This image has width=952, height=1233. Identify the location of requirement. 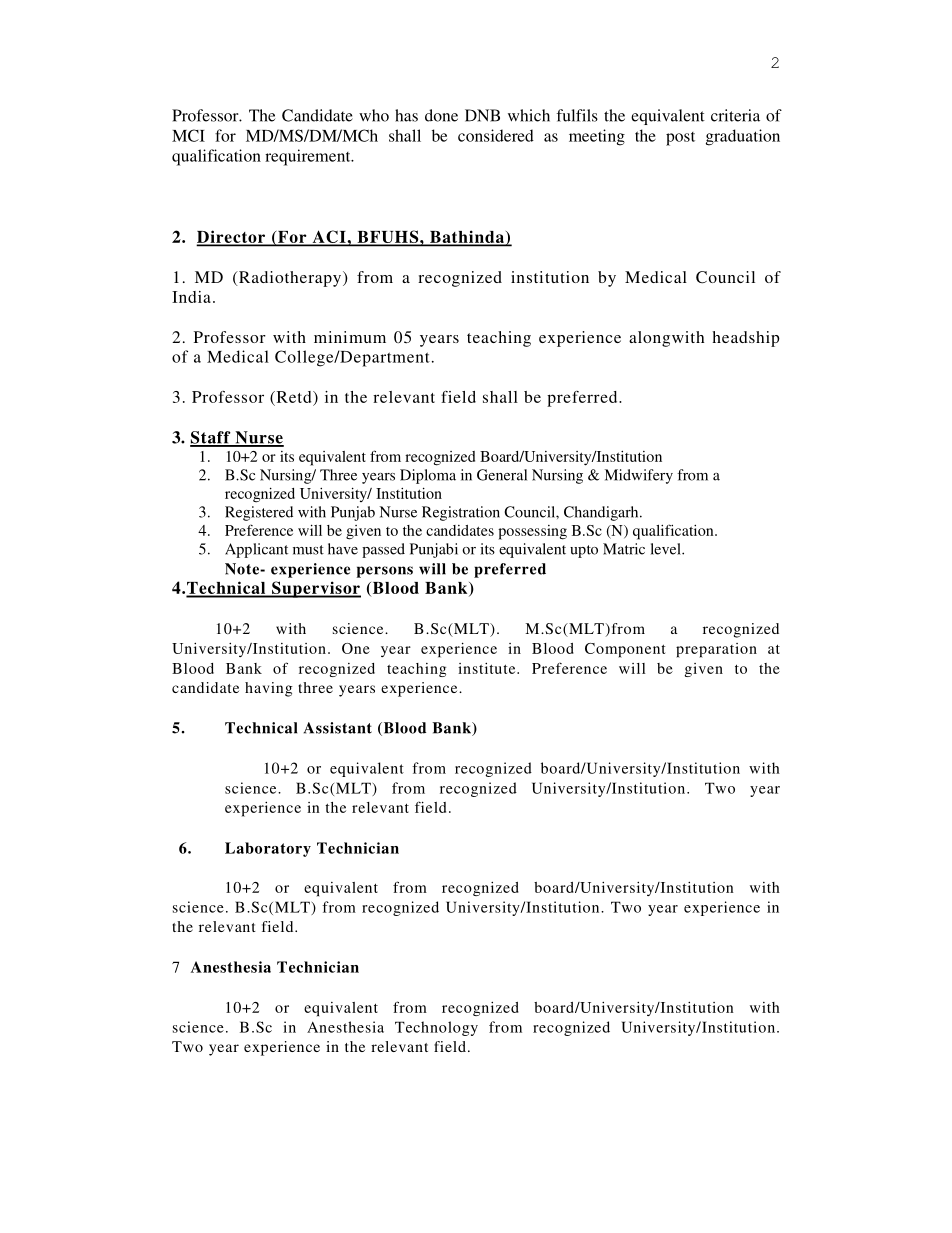
(309, 157).
